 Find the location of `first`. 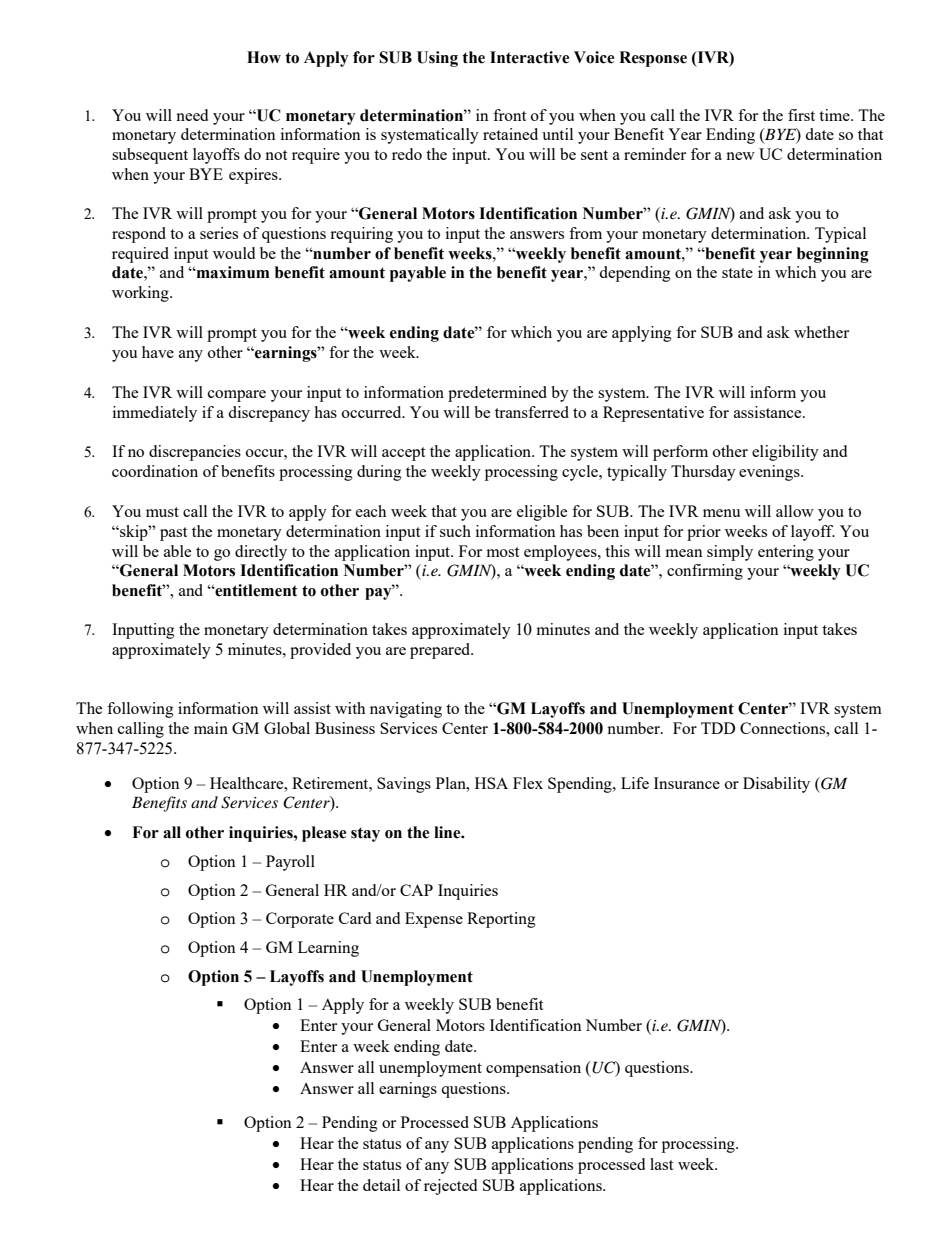

first is located at coordinates (801, 115).
